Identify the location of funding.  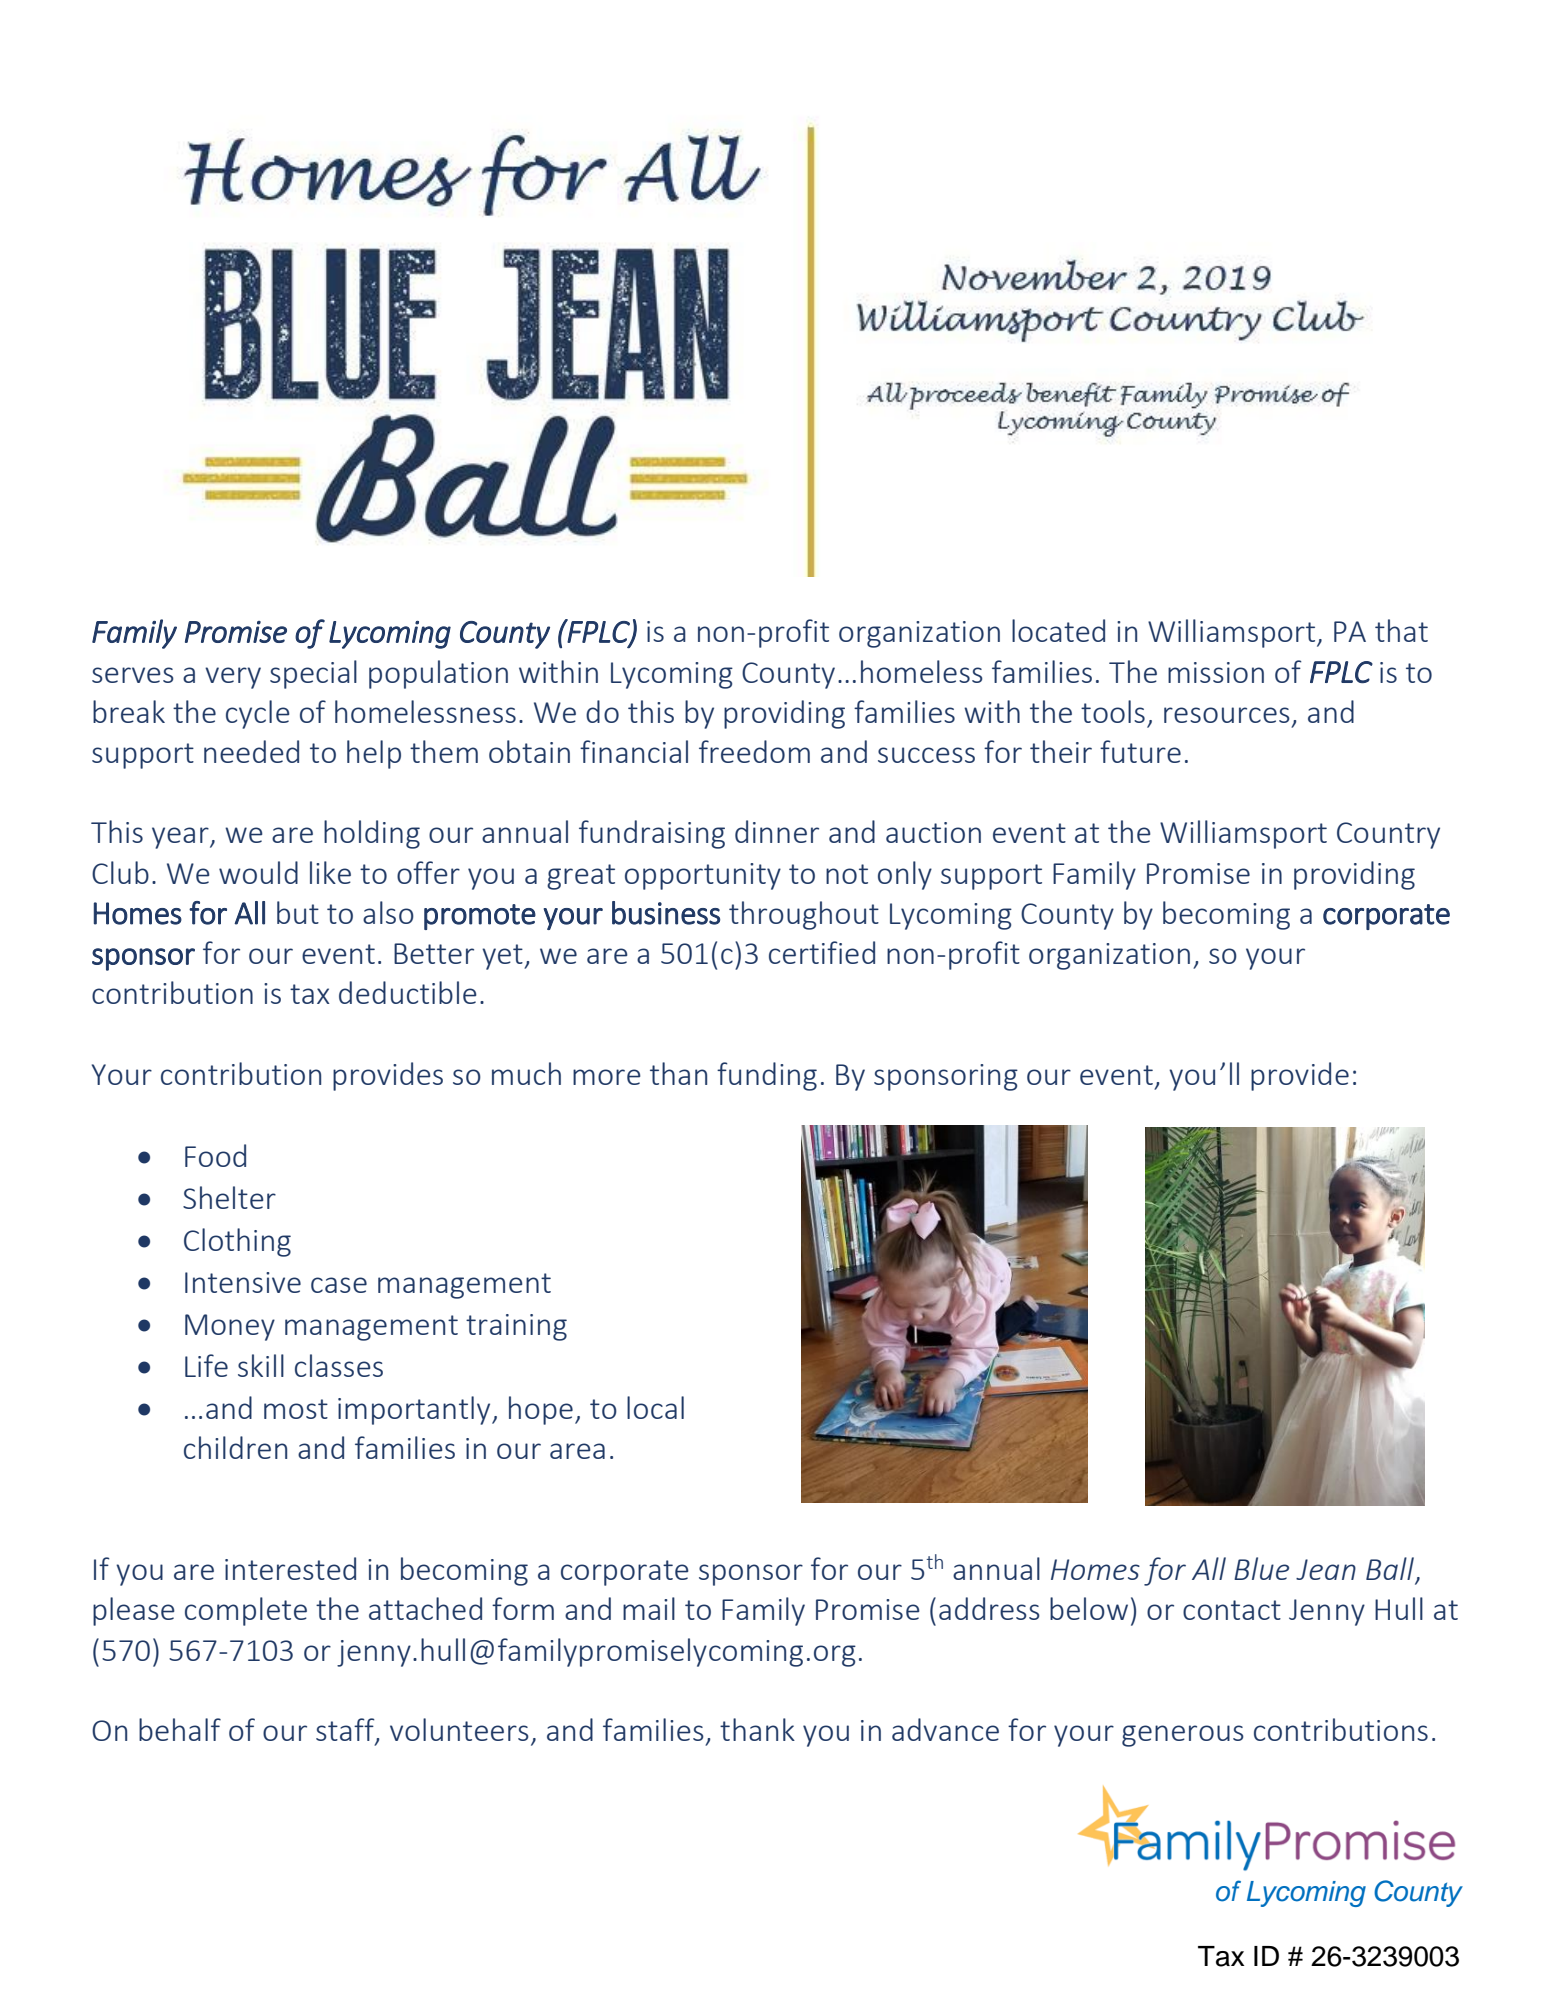
(767, 1076).
